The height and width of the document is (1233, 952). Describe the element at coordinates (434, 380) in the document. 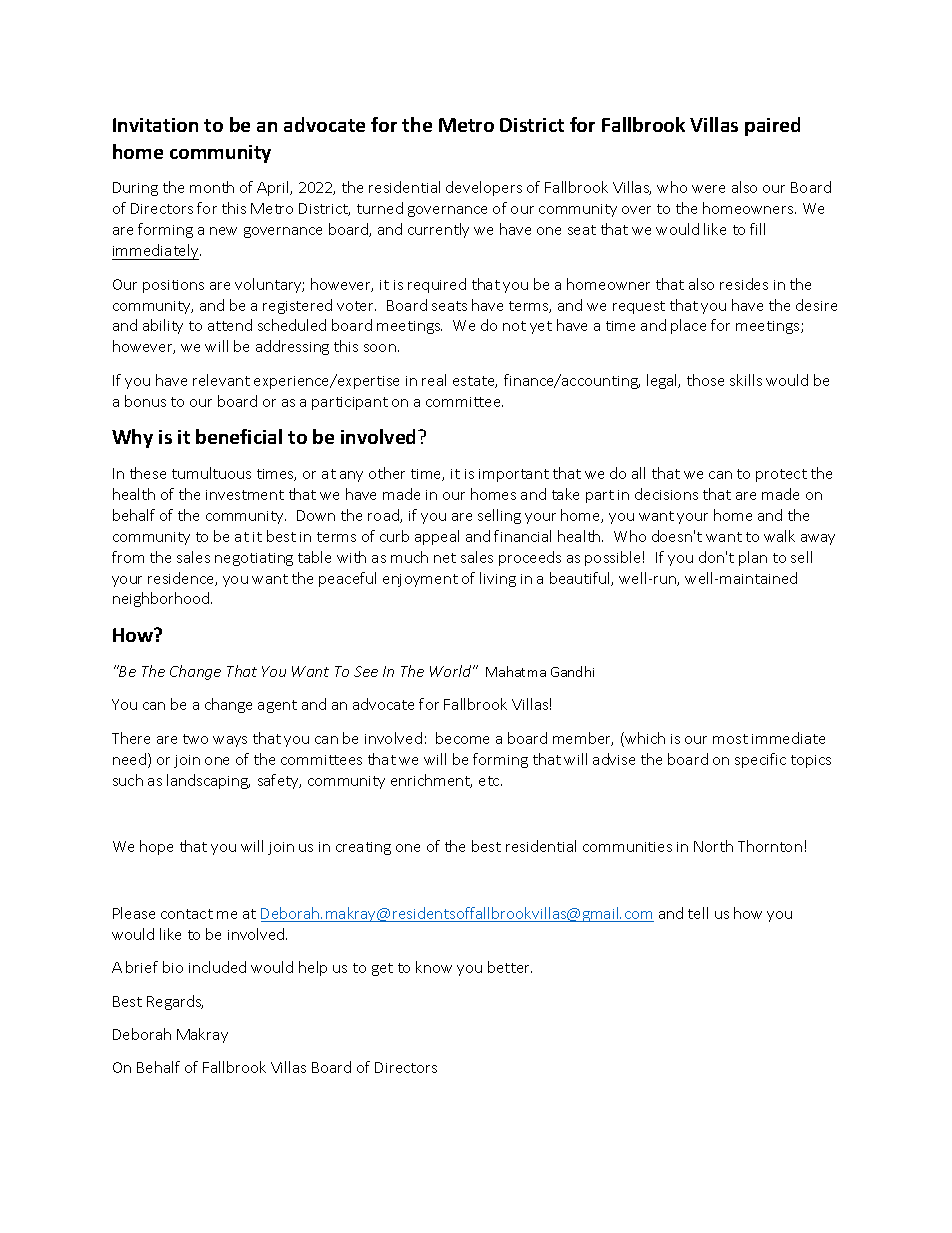

I see `real` at that location.
